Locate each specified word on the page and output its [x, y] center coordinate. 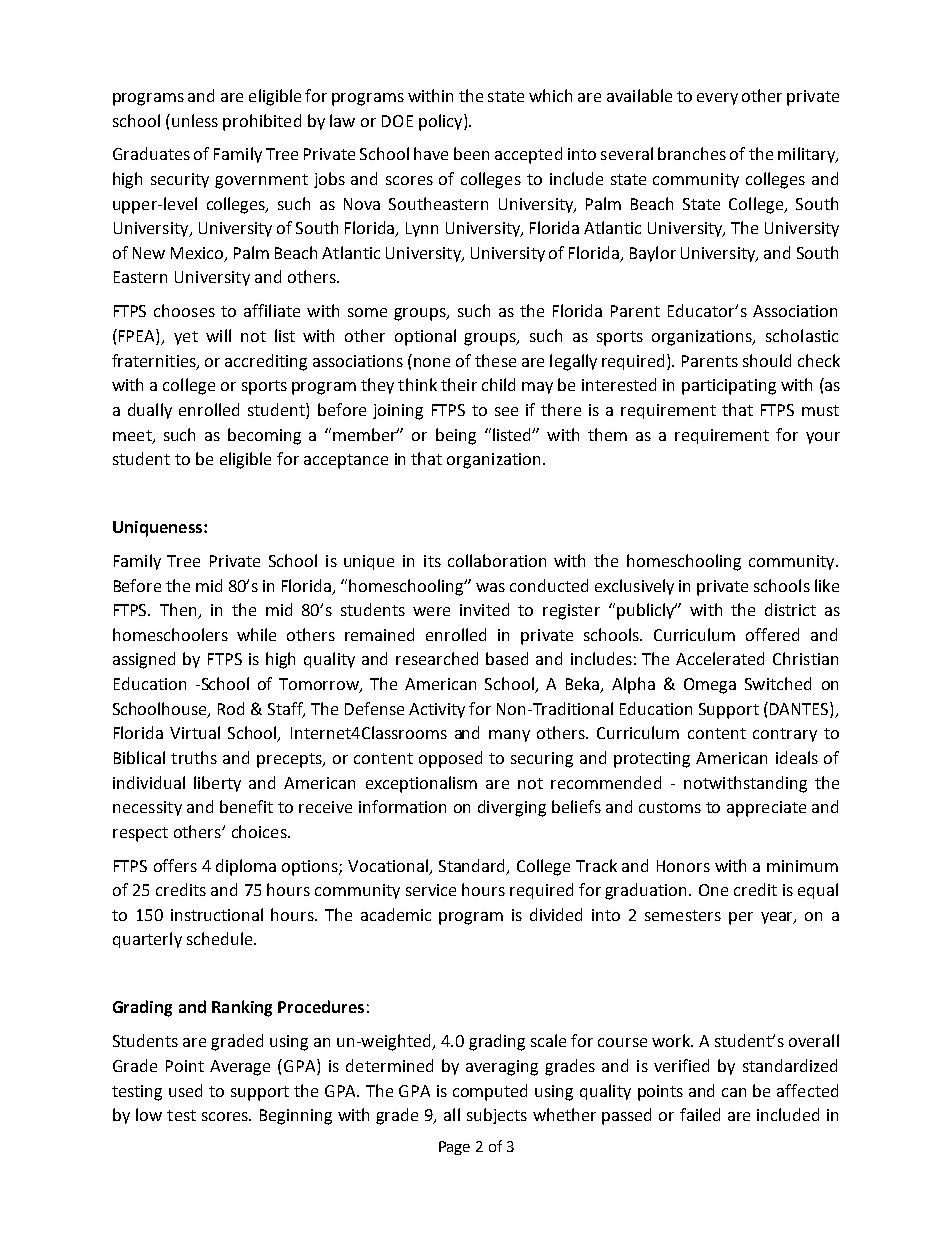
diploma [246, 867]
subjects [497, 1116]
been [471, 153]
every [717, 99]
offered [772, 634]
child [498, 384]
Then [179, 611]
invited [484, 609]
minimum [802, 866]
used [185, 1090]
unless [195, 120]
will [218, 335]
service [431, 890]
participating [729, 387]
